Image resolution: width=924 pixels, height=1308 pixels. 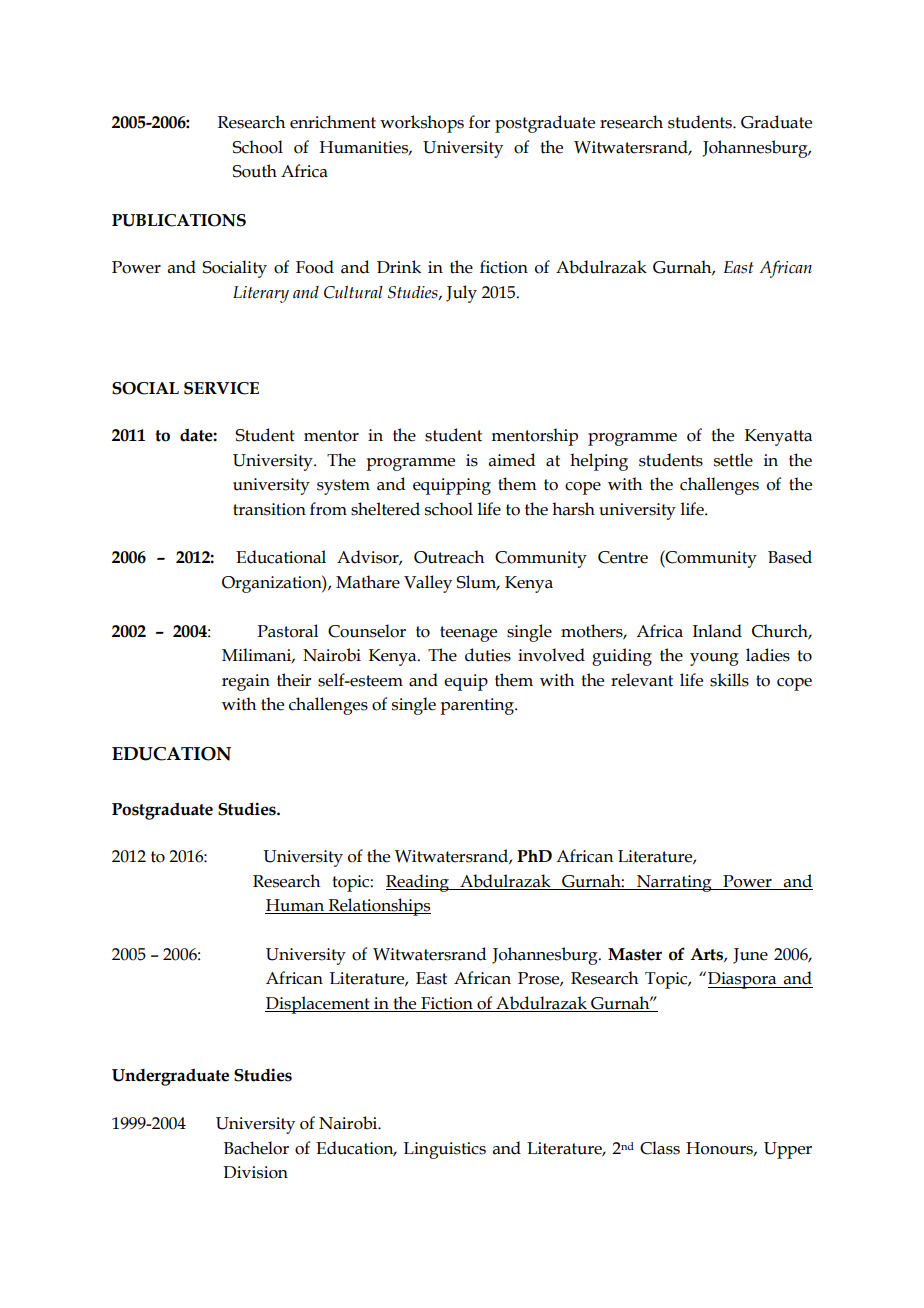 What do you see at coordinates (479, 122) in the document?
I see `for` at bounding box center [479, 122].
